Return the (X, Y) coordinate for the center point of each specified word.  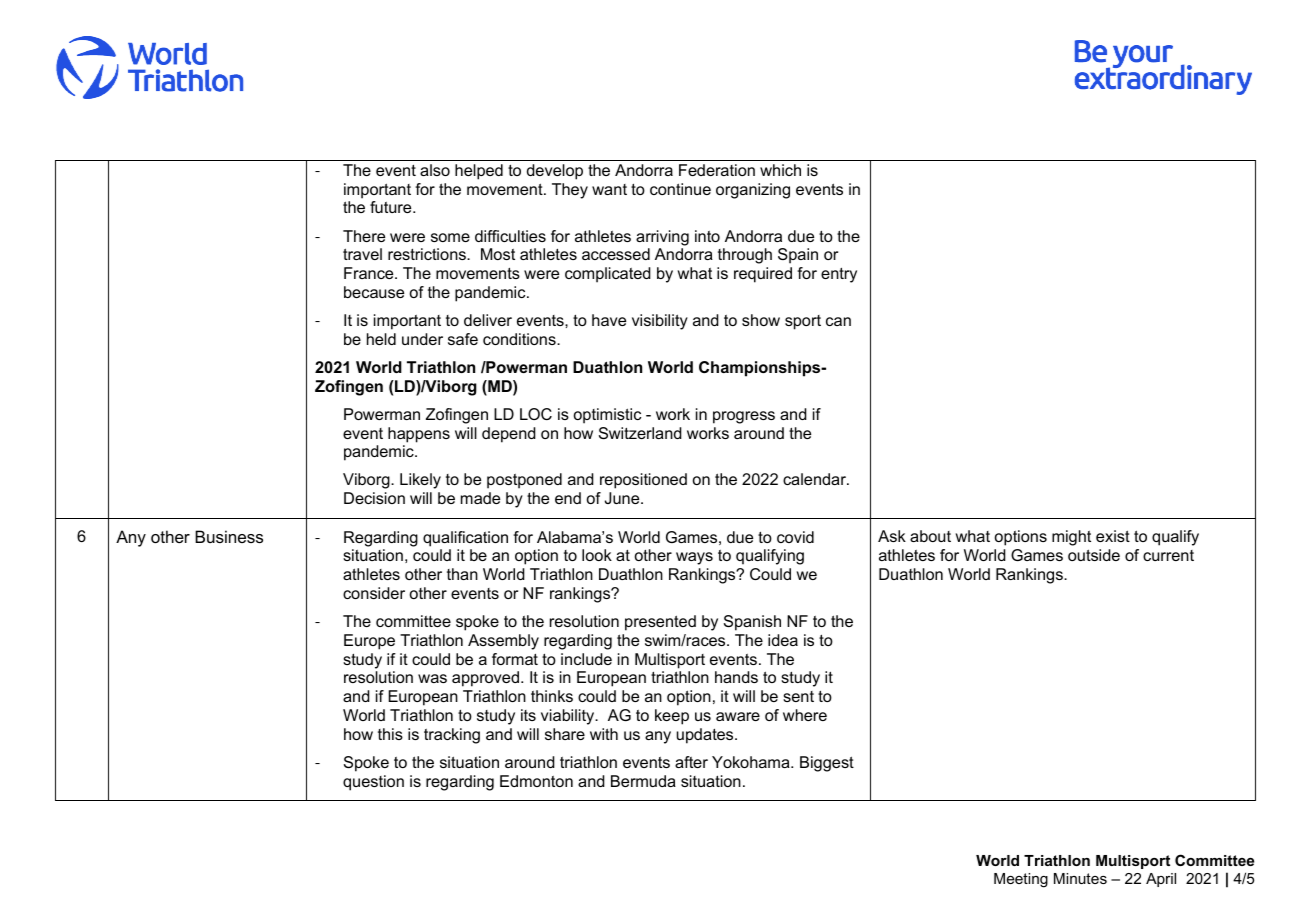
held (381, 339)
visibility (660, 322)
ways (694, 558)
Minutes (1080, 878)
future (392, 207)
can (838, 321)
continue (680, 189)
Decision (374, 498)
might (1071, 538)
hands (736, 677)
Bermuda (643, 781)
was (432, 678)
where (805, 715)
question (373, 783)
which (780, 170)
